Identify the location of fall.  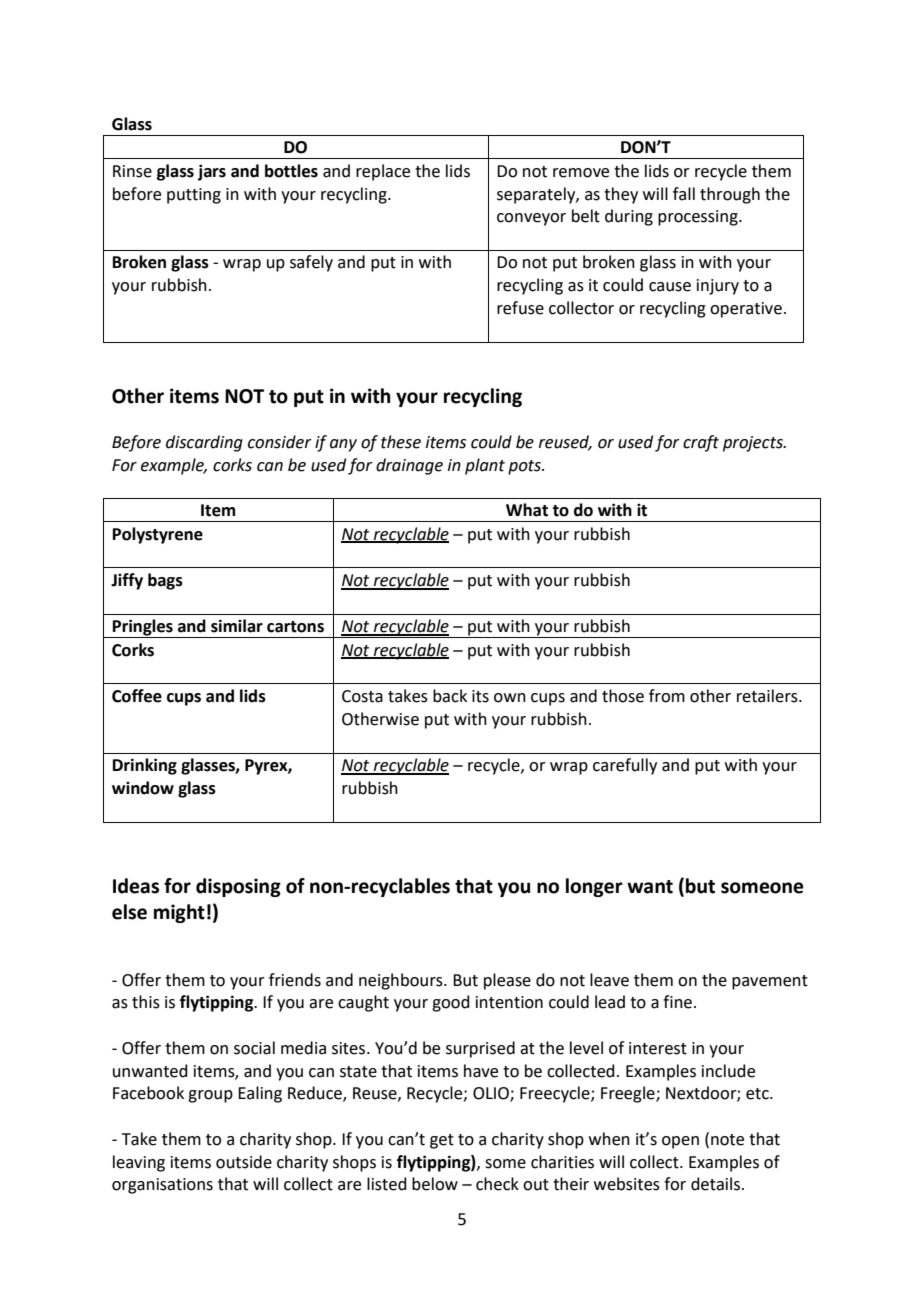
(684, 194).
